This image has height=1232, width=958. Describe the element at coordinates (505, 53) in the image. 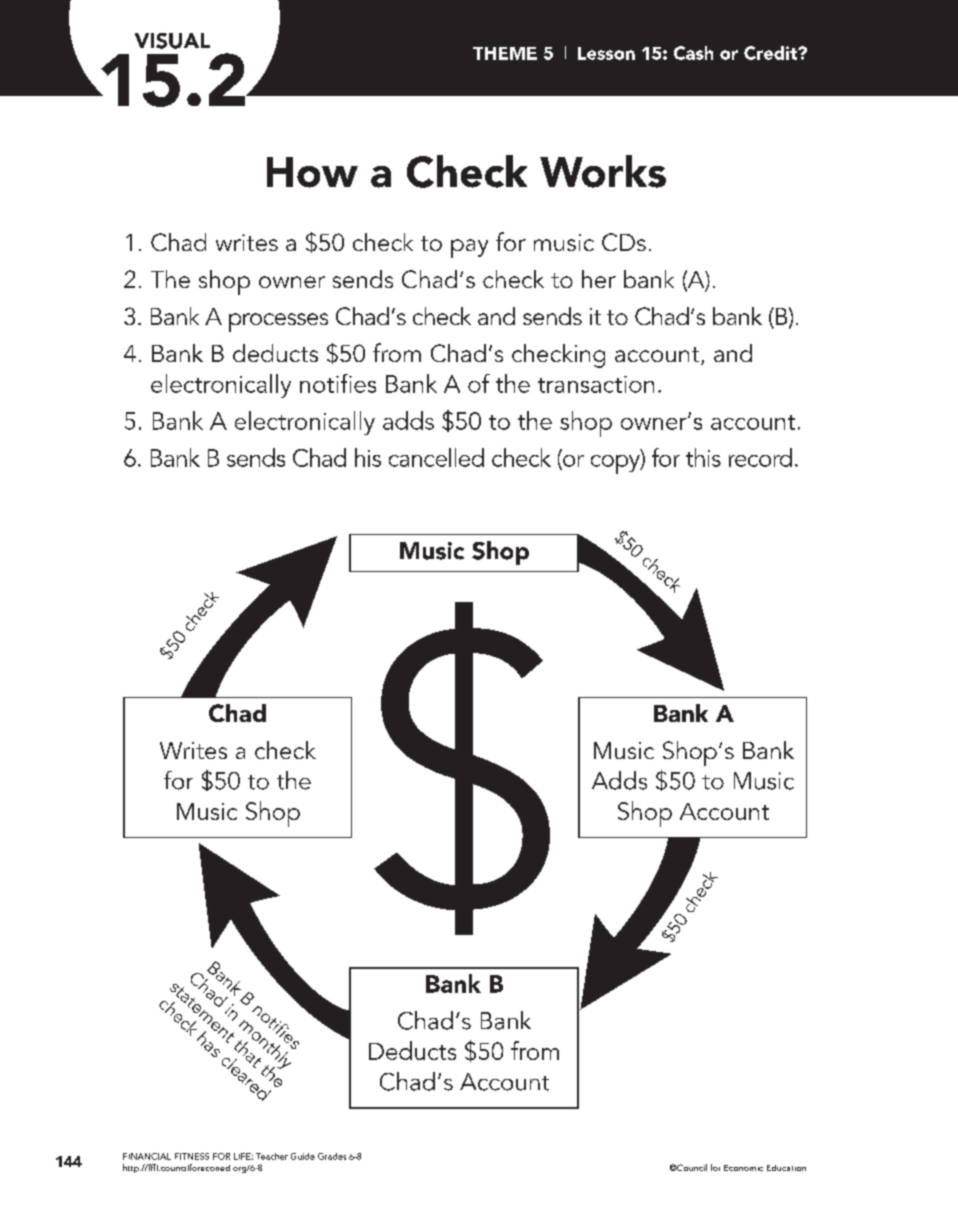

I see `THEME` at that location.
